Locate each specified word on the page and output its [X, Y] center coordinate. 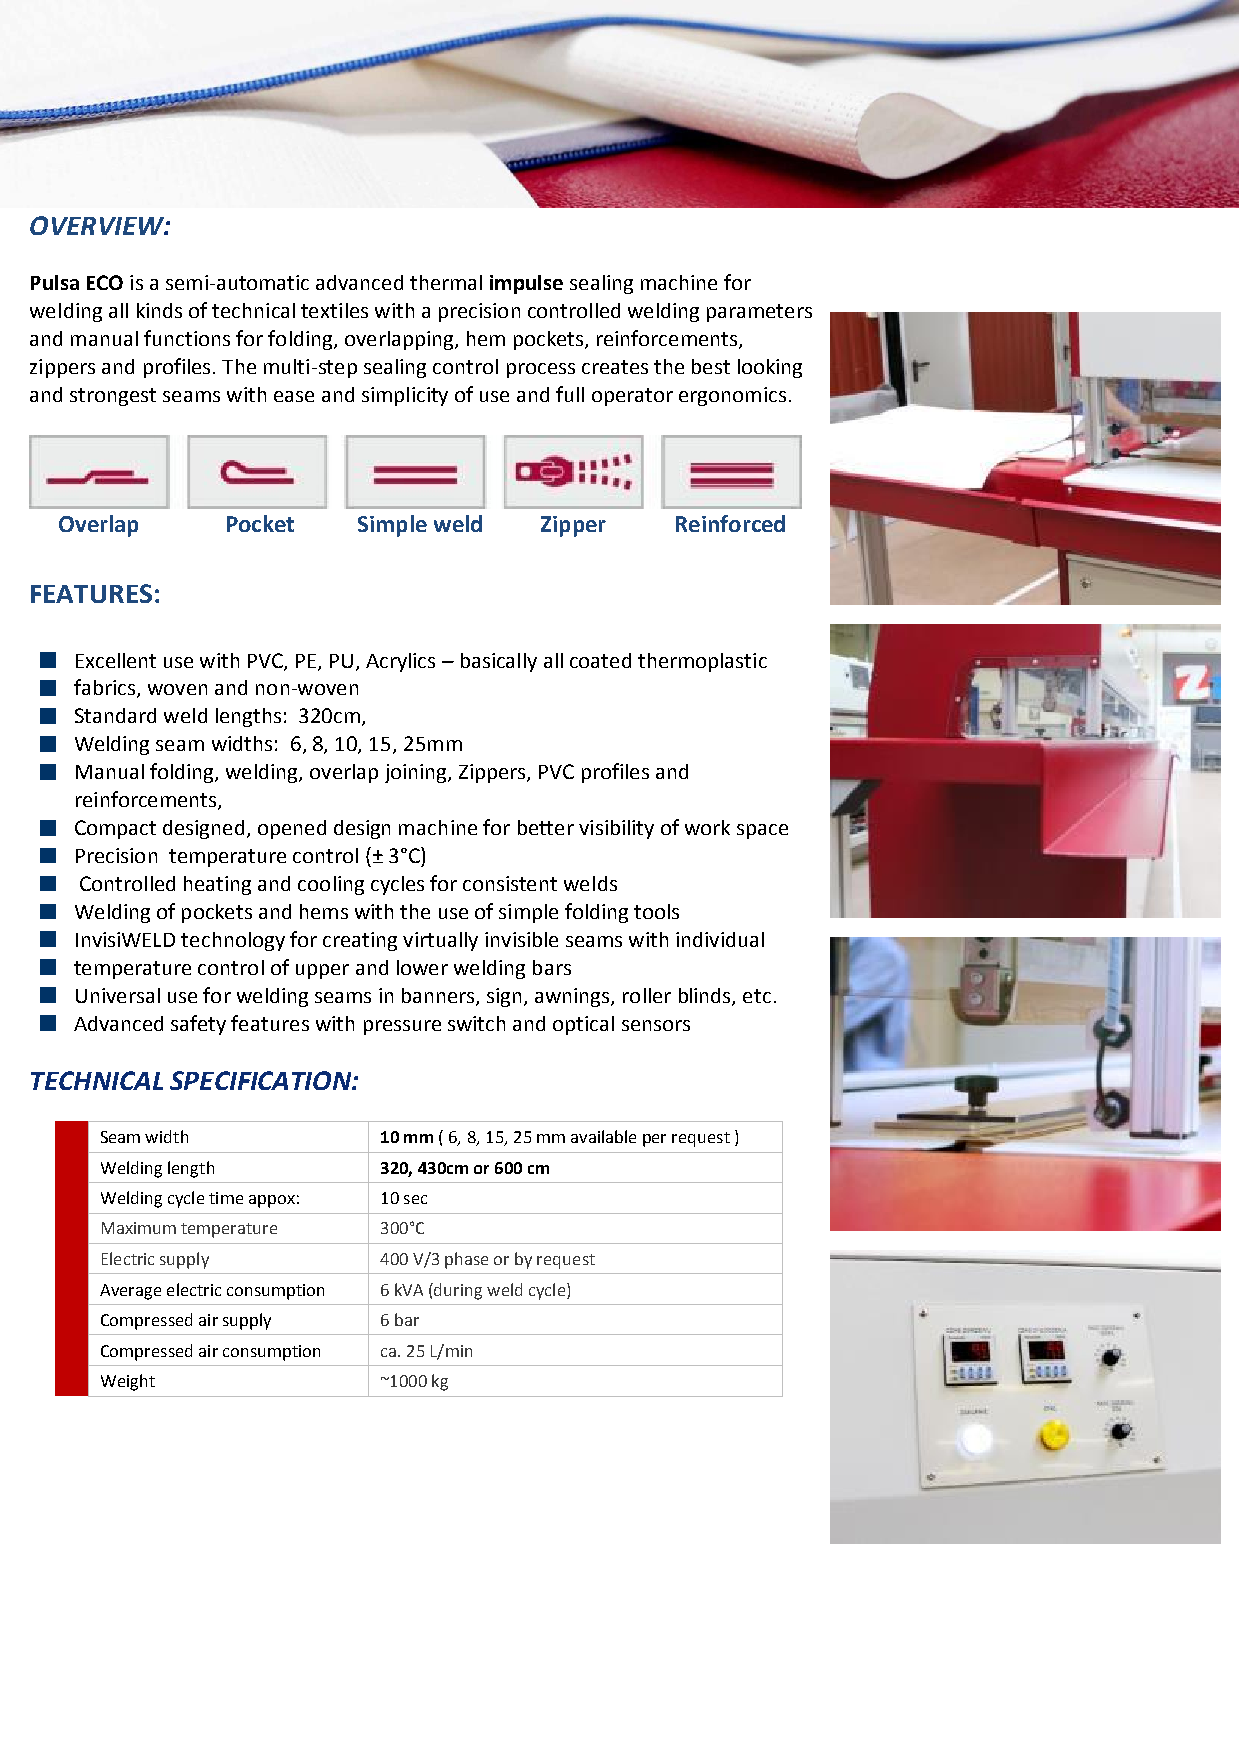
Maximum [139, 1228]
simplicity [405, 396]
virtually [440, 941]
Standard [115, 715]
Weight [128, 1382]
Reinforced [730, 523]
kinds [159, 310]
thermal [446, 282]
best [711, 366]
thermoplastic [702, 662]
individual [720, 939]
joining [417, 773]
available [603, 1136]
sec [415, 1199]
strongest [113, 397]
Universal [118, 995]
